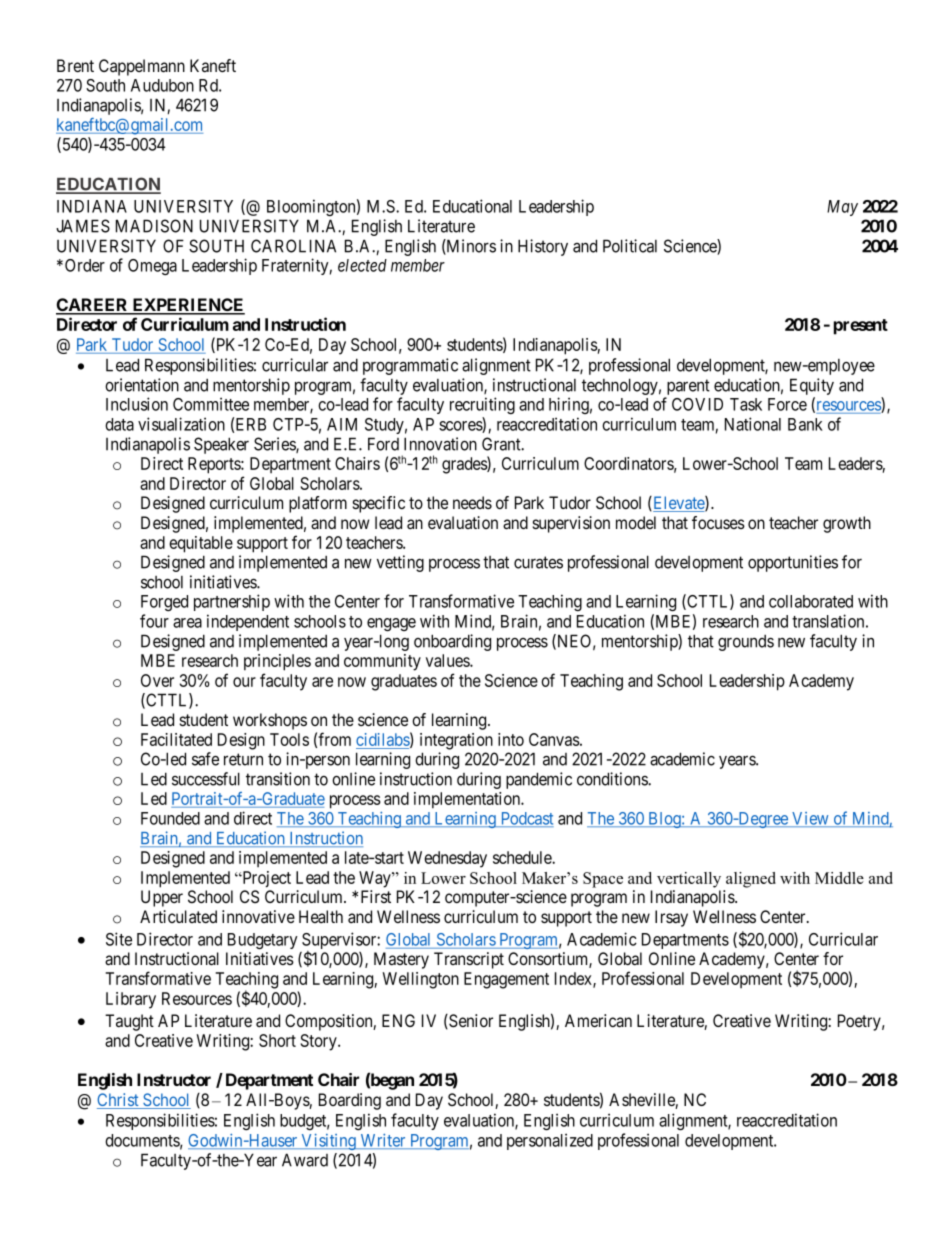  What do you see at coordinates (598, 1021) in the screenshot?
I see `American` at bounding box center [598, 1021].
